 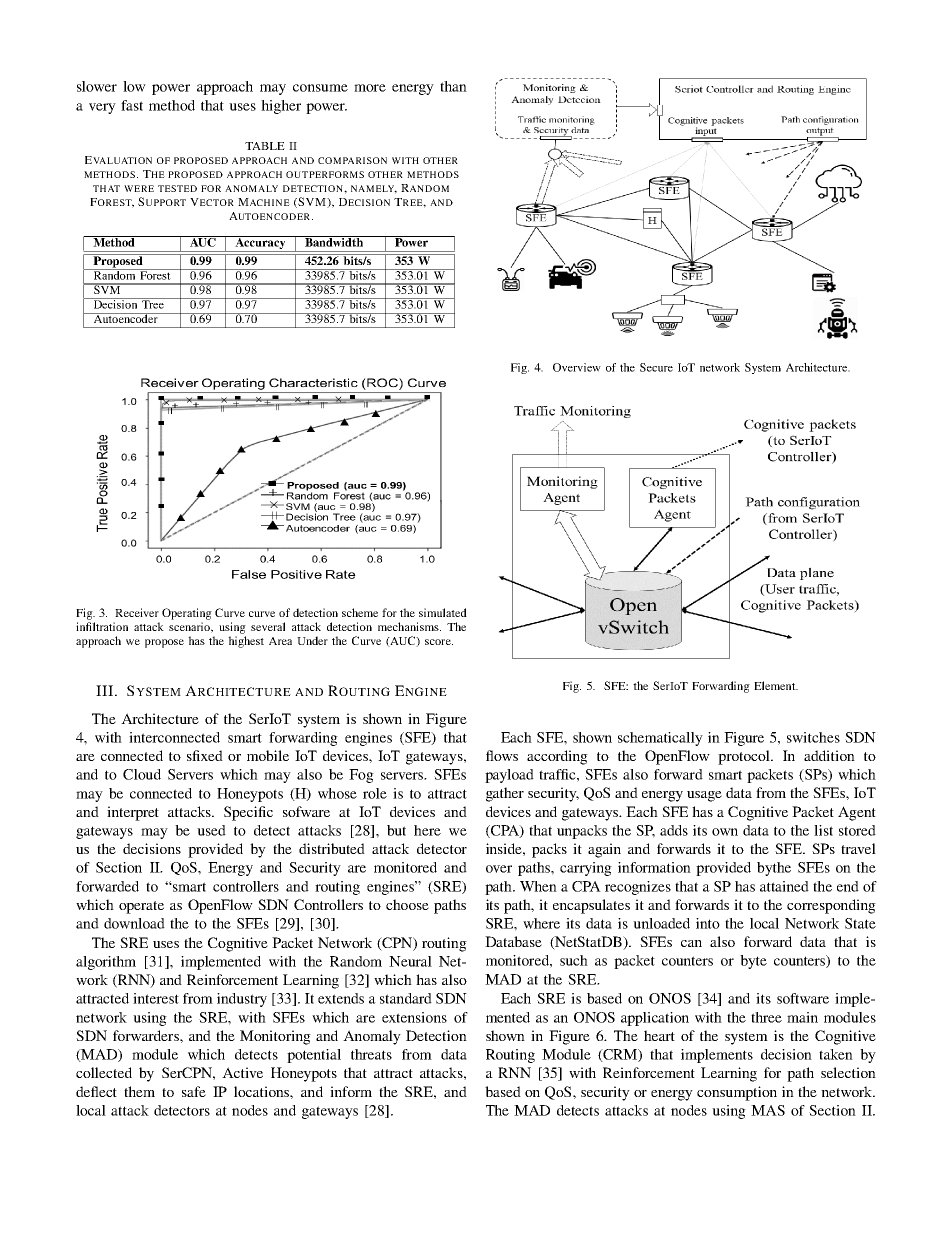 What do you see at coordinates (443, 612) in the screenshot?
I see `simulated` at bounding box center [443, 612].
